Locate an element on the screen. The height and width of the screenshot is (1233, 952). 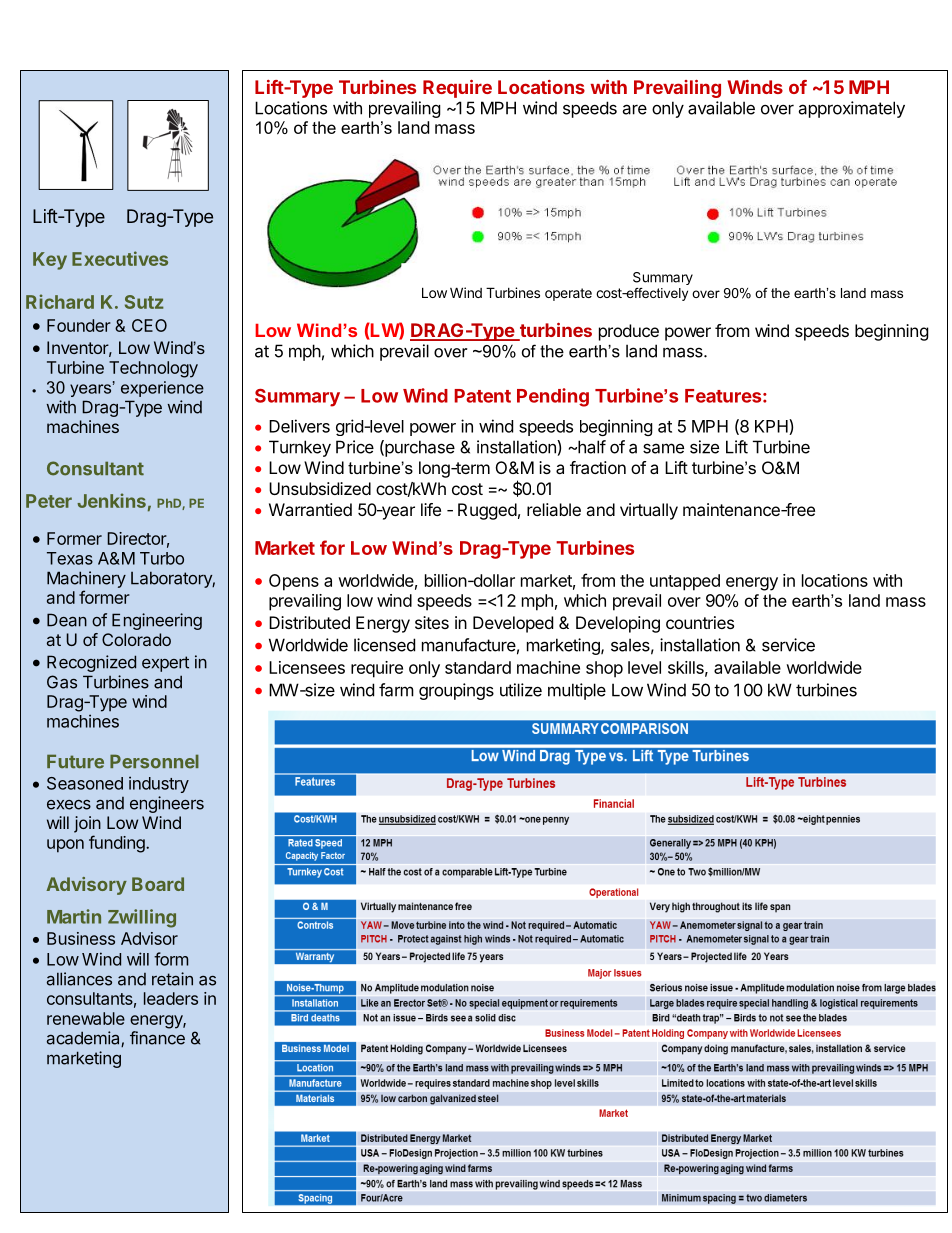
Patent is located at coordinates (482, 396).
